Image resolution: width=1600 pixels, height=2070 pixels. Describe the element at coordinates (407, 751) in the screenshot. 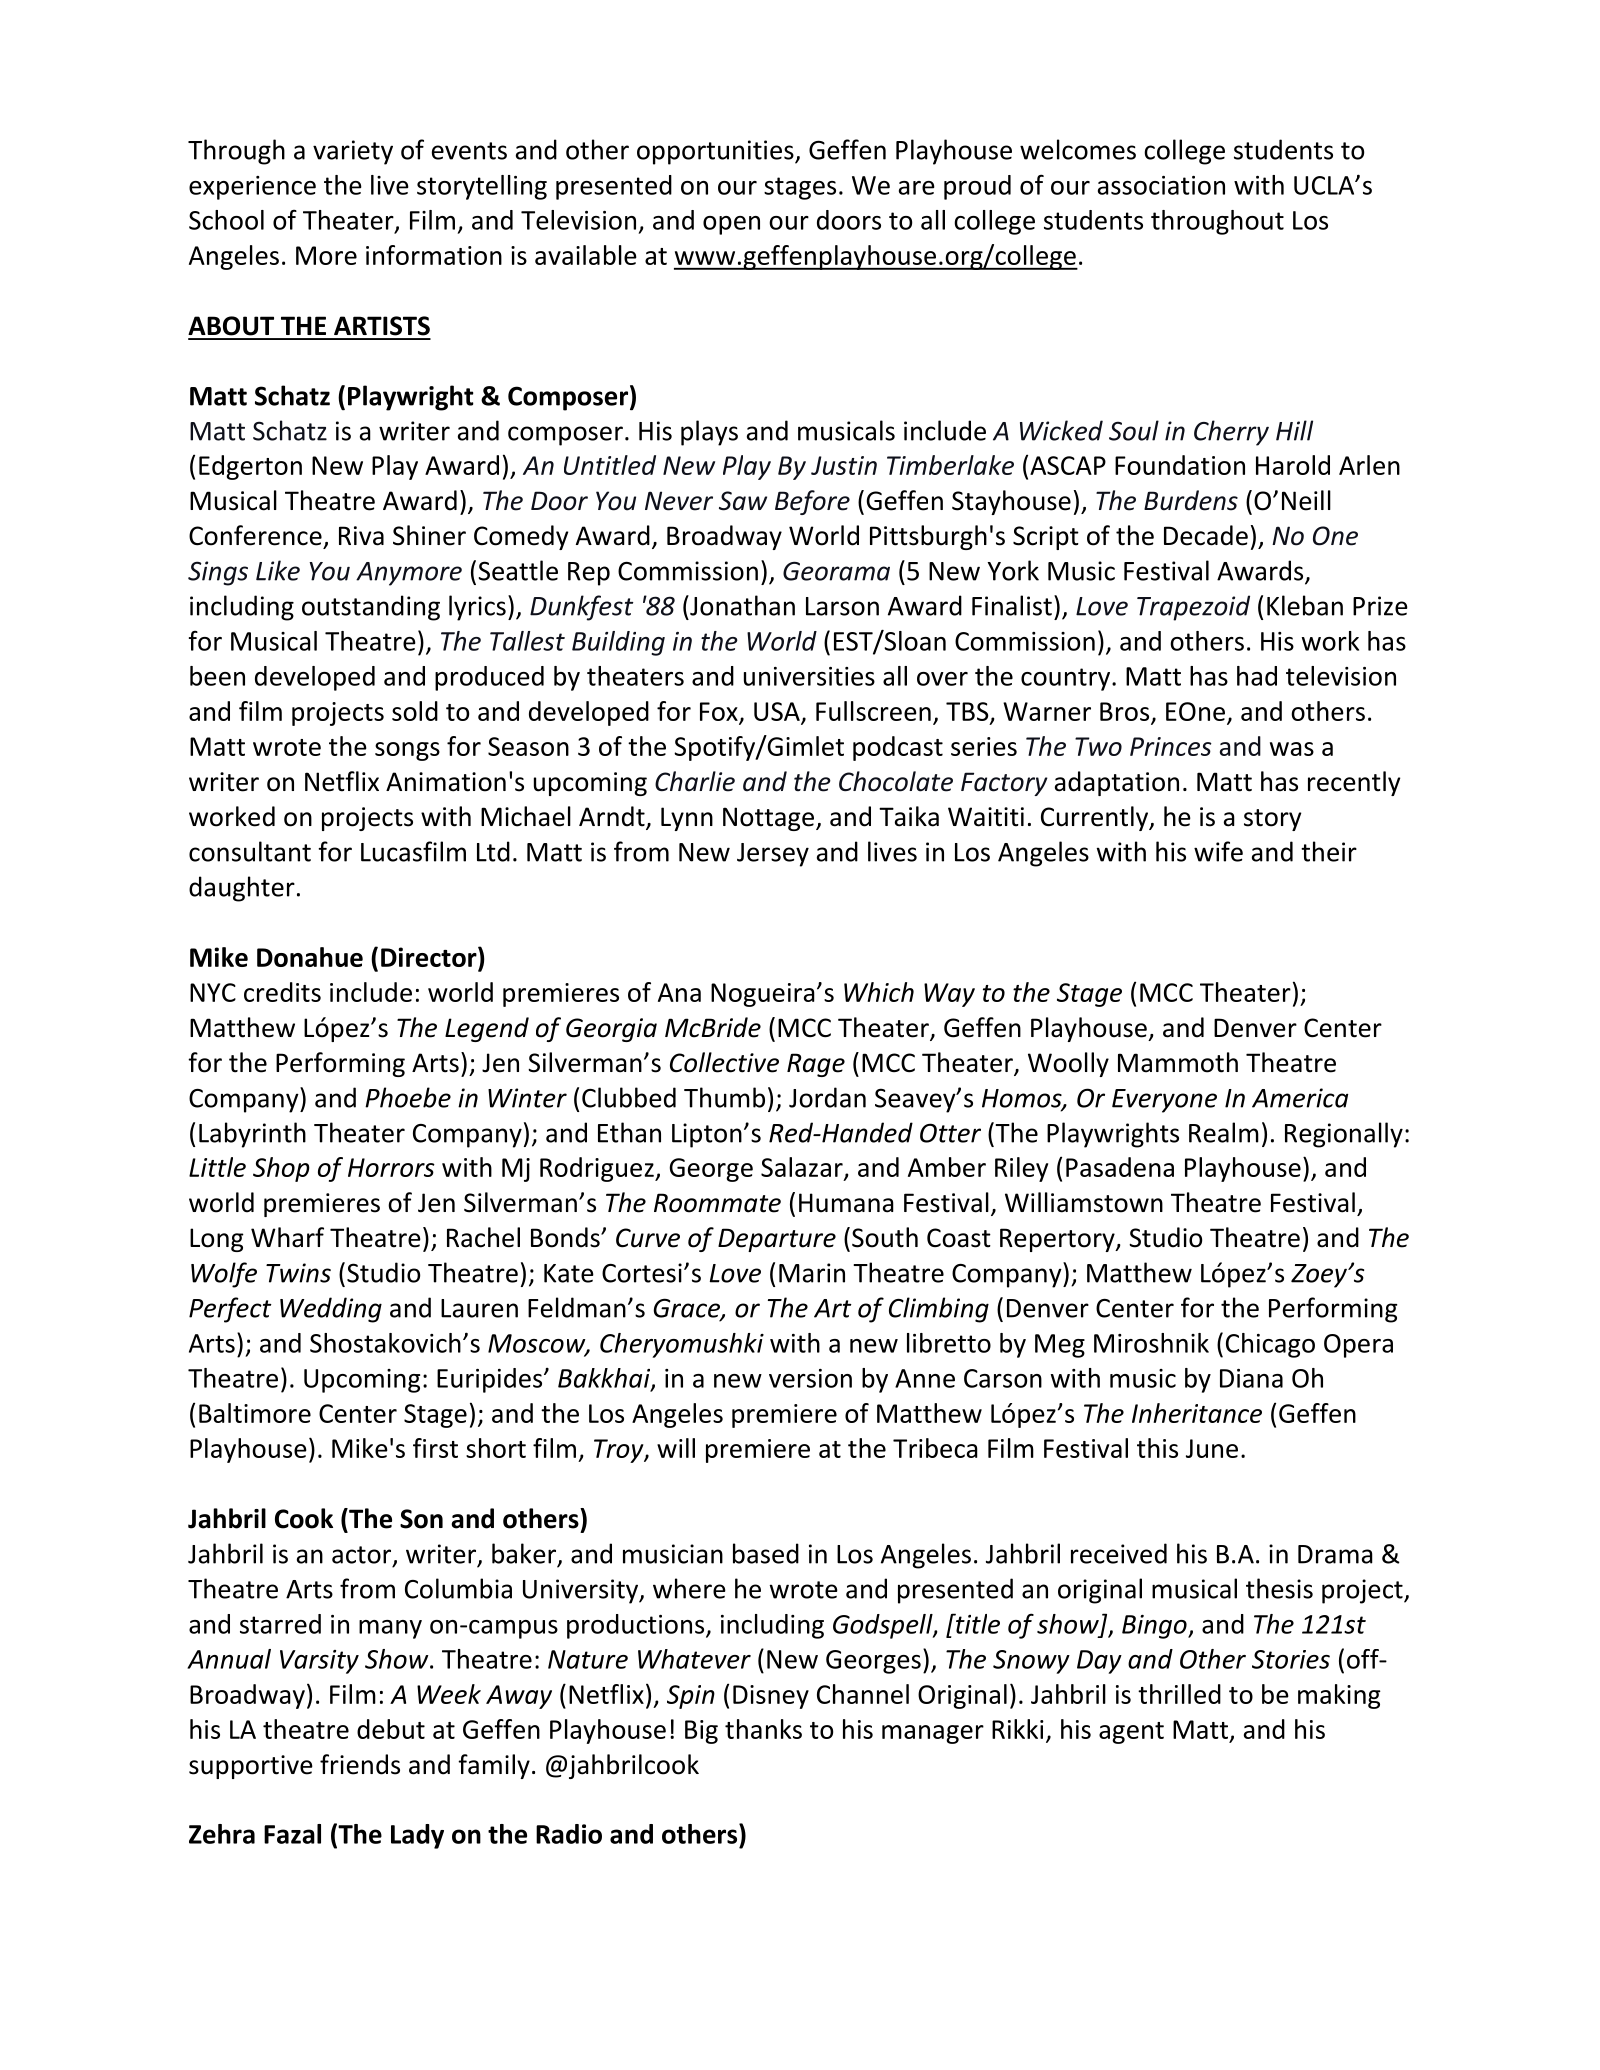

I see `songs` at that location.
